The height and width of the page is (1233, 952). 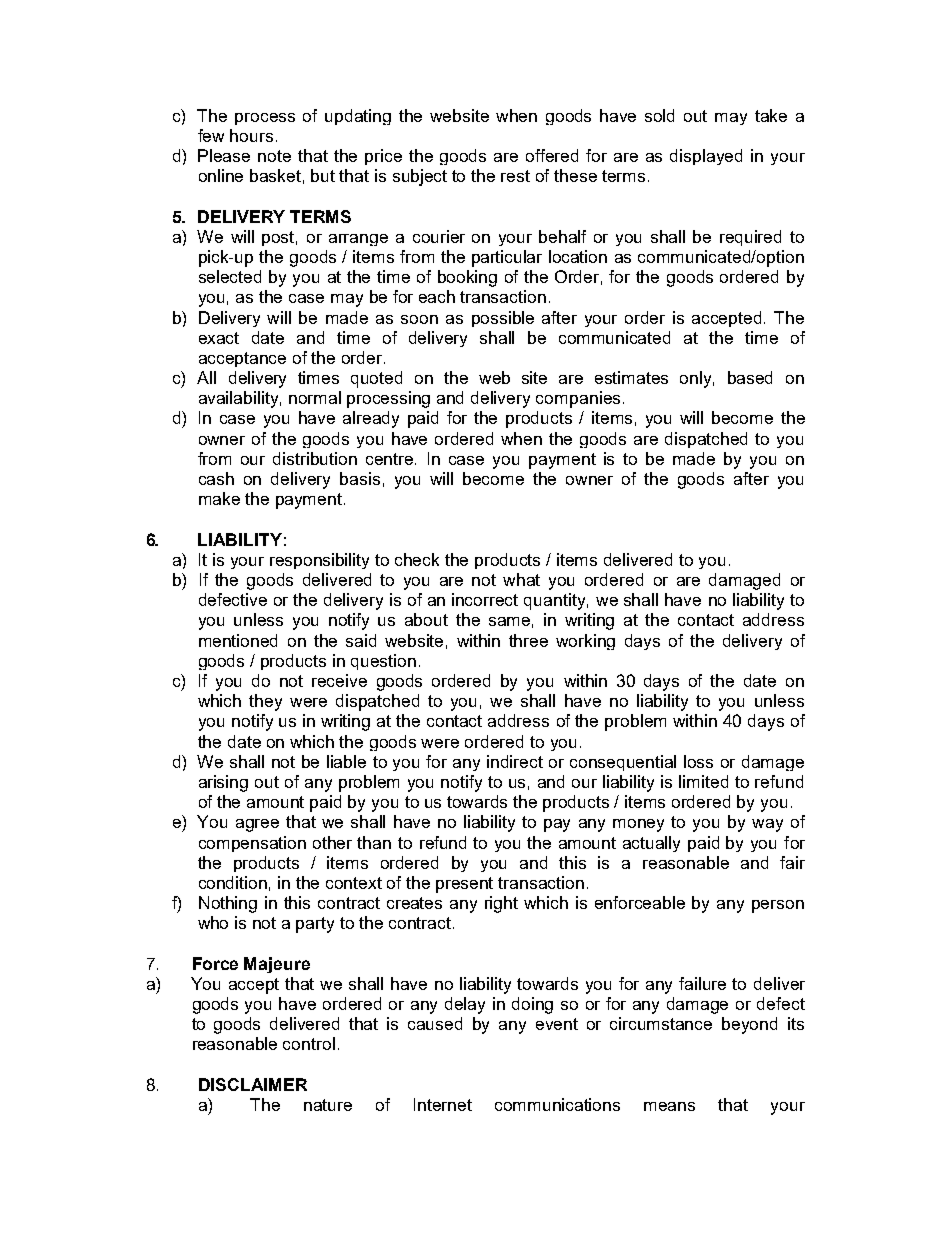 What do you see at coordinates (253, 1084) in the page?
I see `DISCLAIMER` at bounding box center [253, 1084].
